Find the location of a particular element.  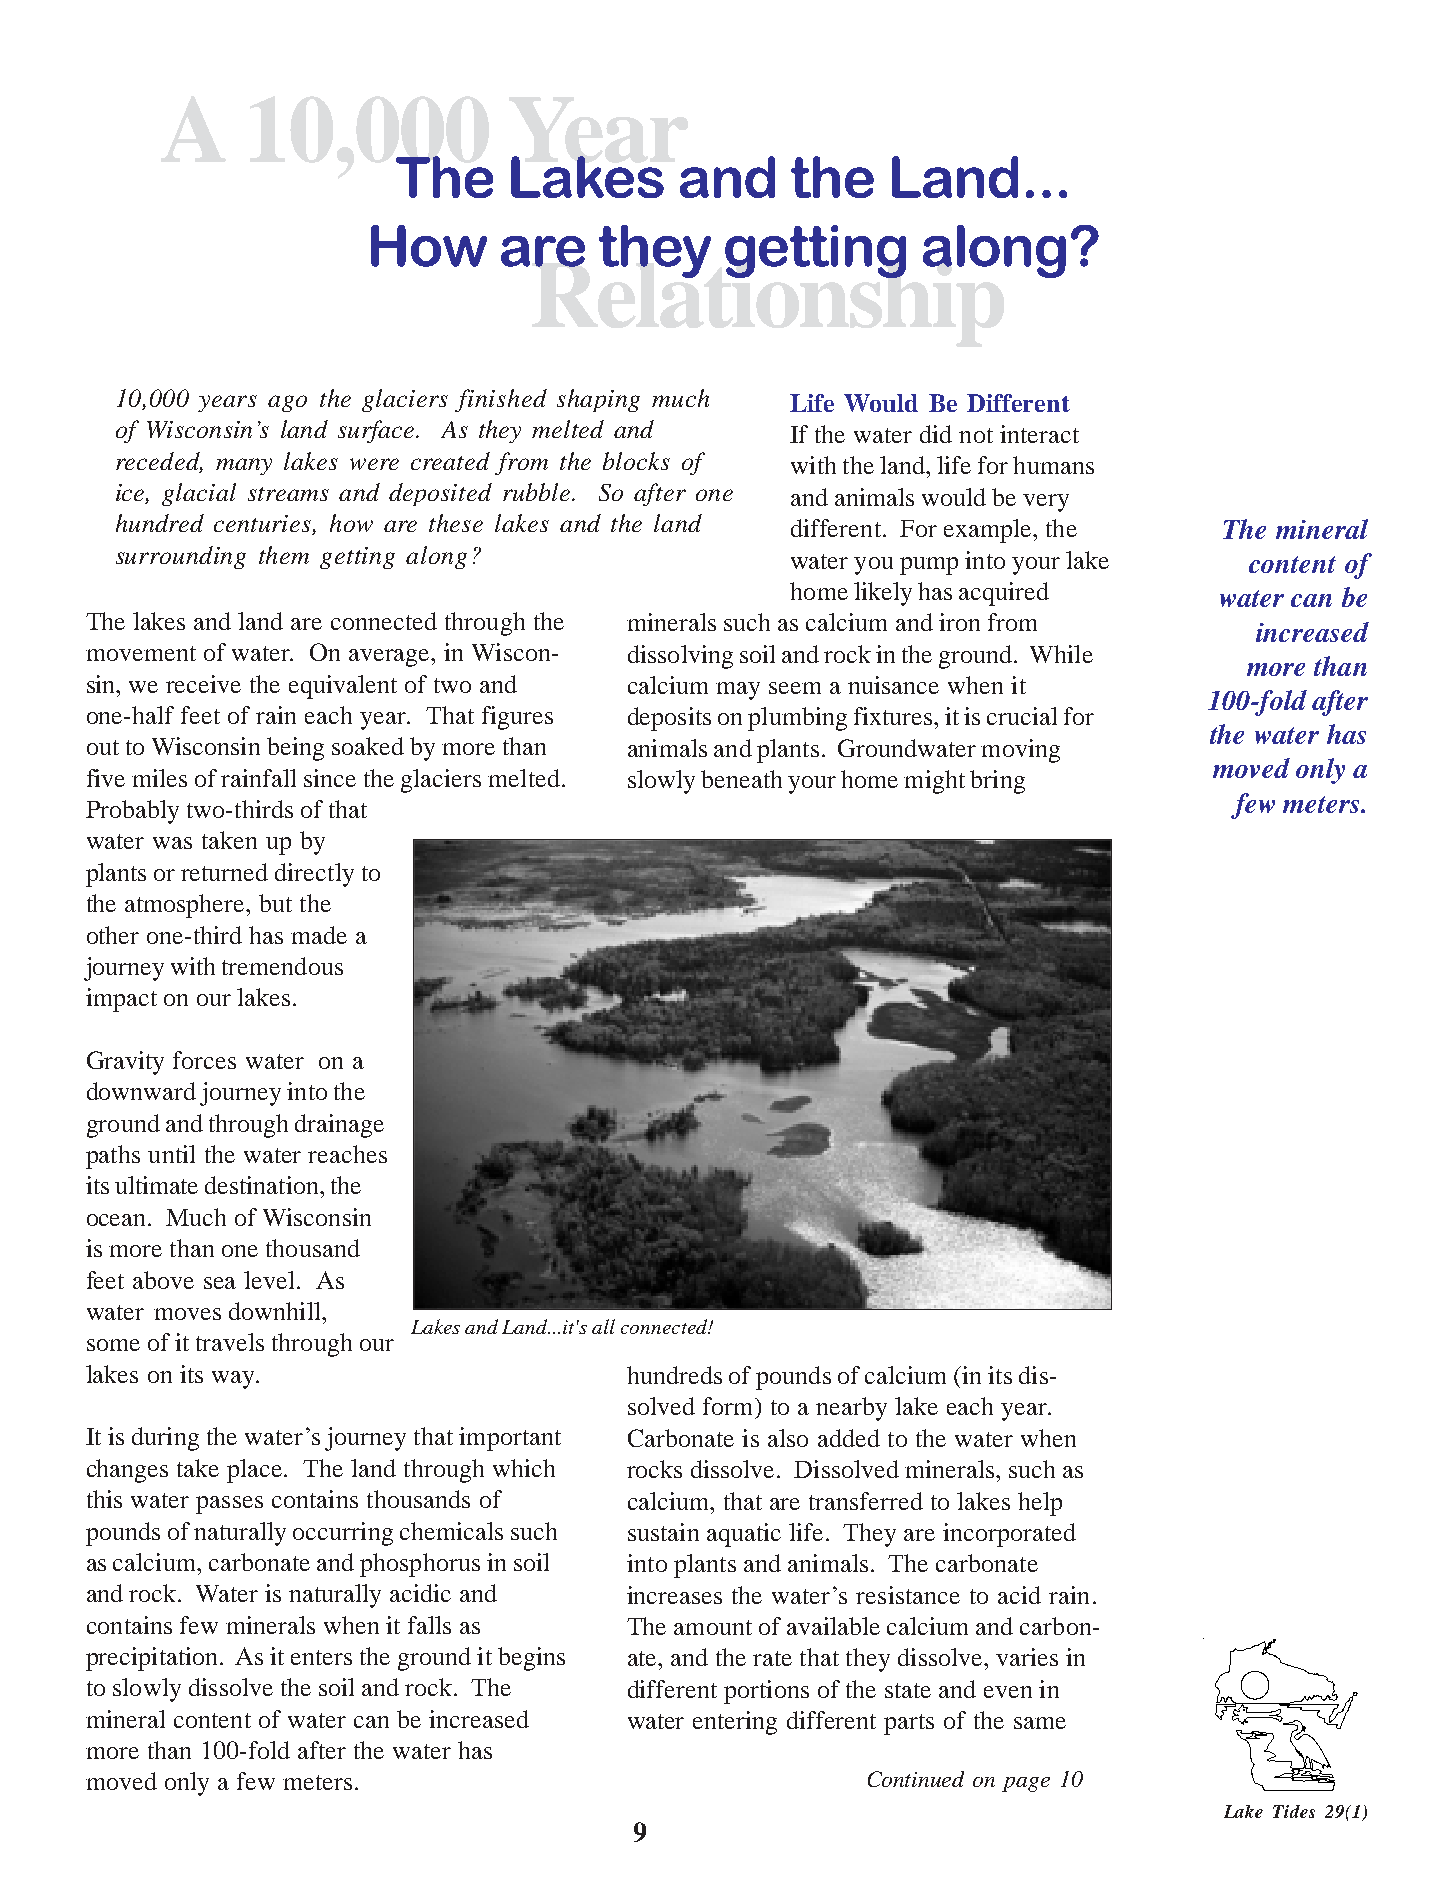

forces is located at coordinates (204, 1060).
